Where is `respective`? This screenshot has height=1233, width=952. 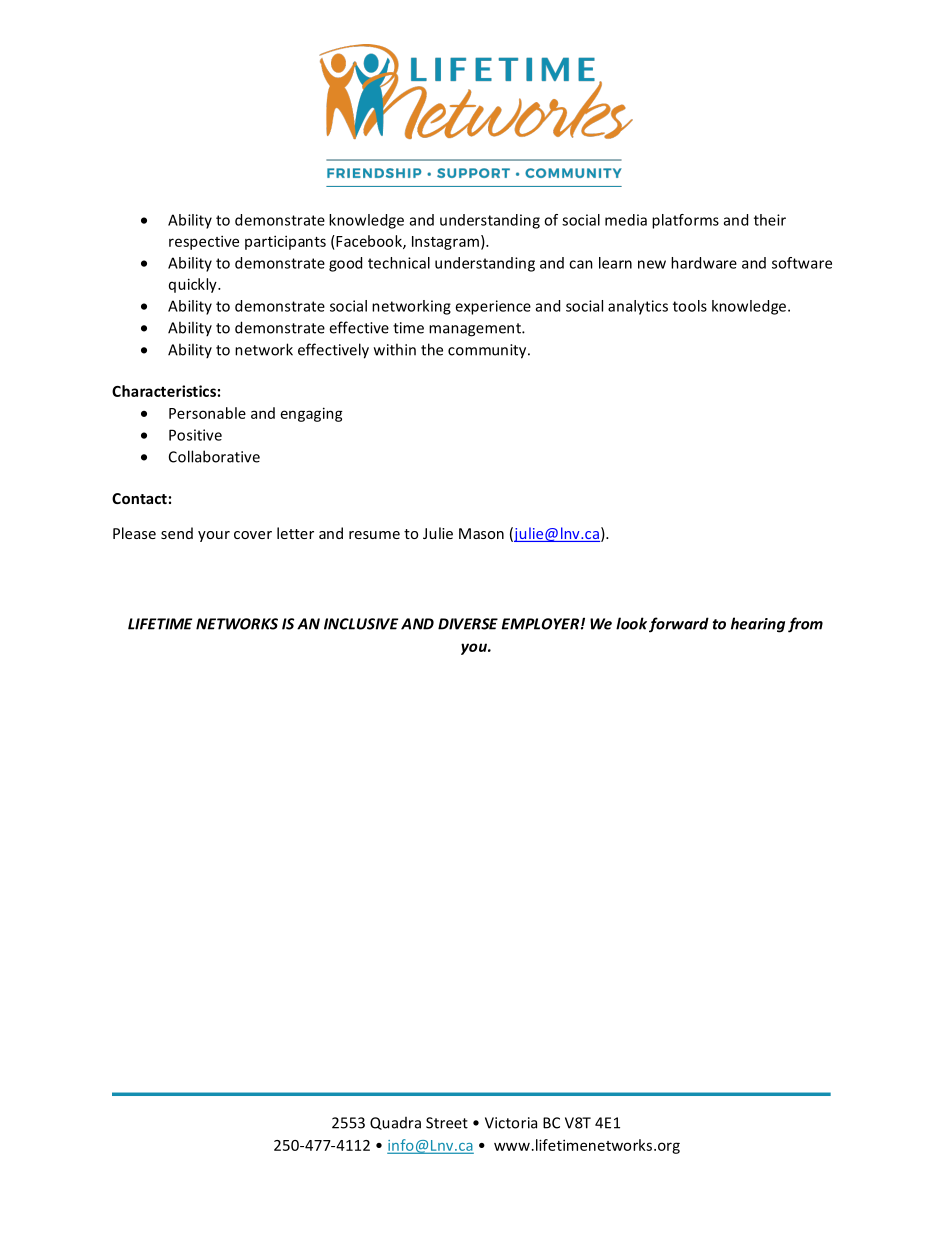 respective is located at coordinates (204, 242).
